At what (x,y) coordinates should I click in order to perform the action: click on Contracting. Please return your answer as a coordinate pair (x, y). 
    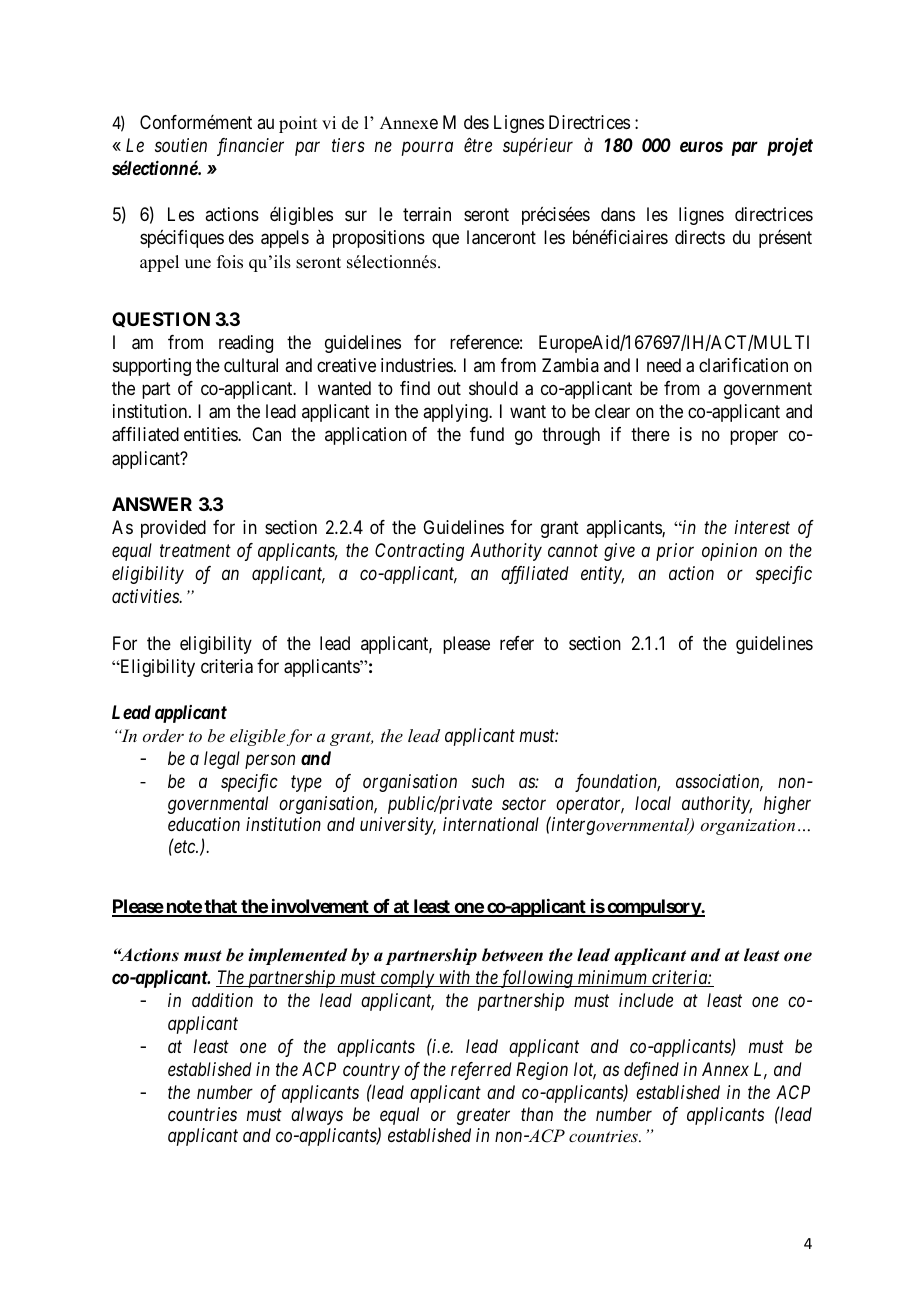
    Looking at the image, I should click on (419, 552).
